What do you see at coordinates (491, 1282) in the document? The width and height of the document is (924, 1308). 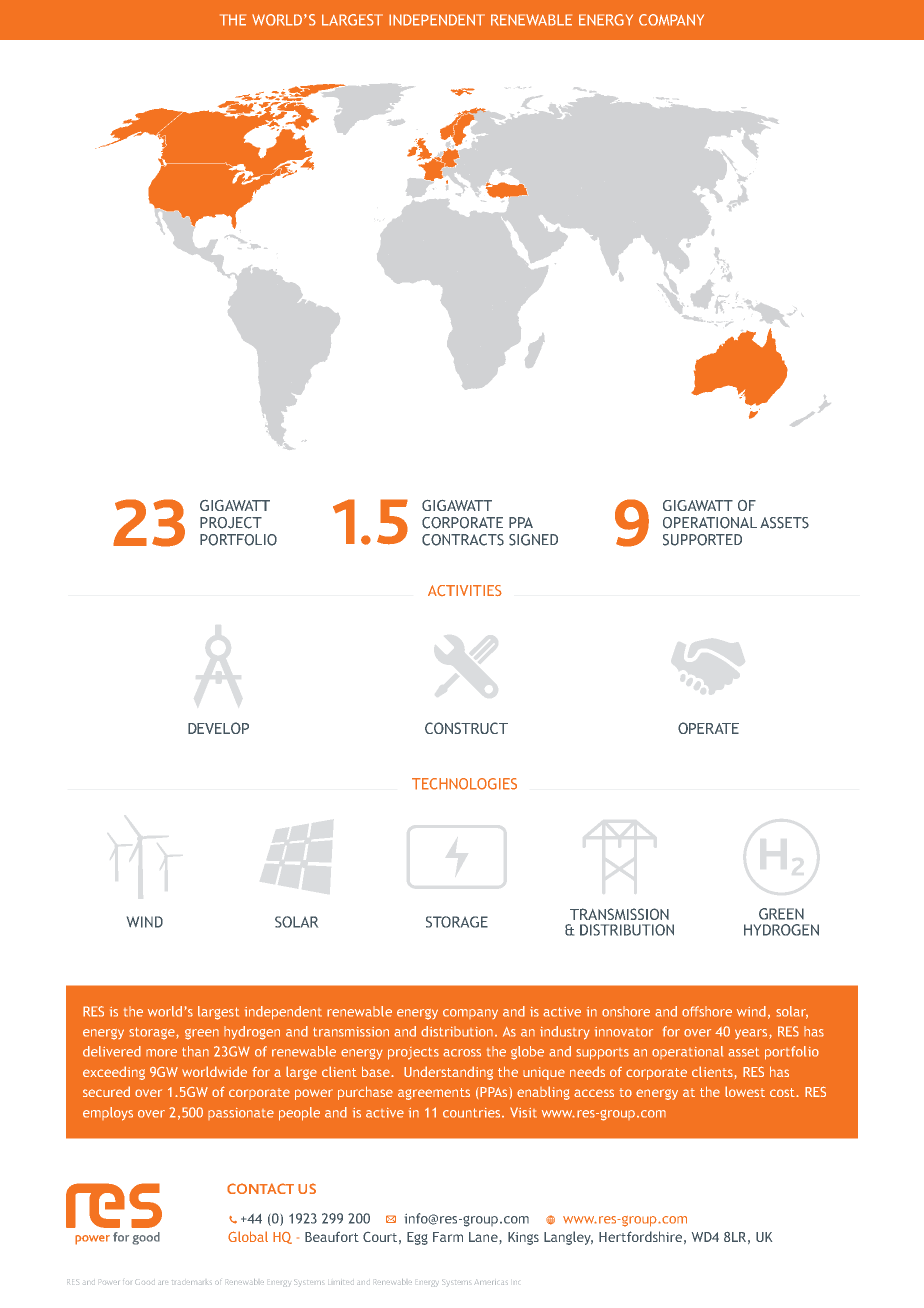 I see `Americas` at bounding box center [491, 1282].
